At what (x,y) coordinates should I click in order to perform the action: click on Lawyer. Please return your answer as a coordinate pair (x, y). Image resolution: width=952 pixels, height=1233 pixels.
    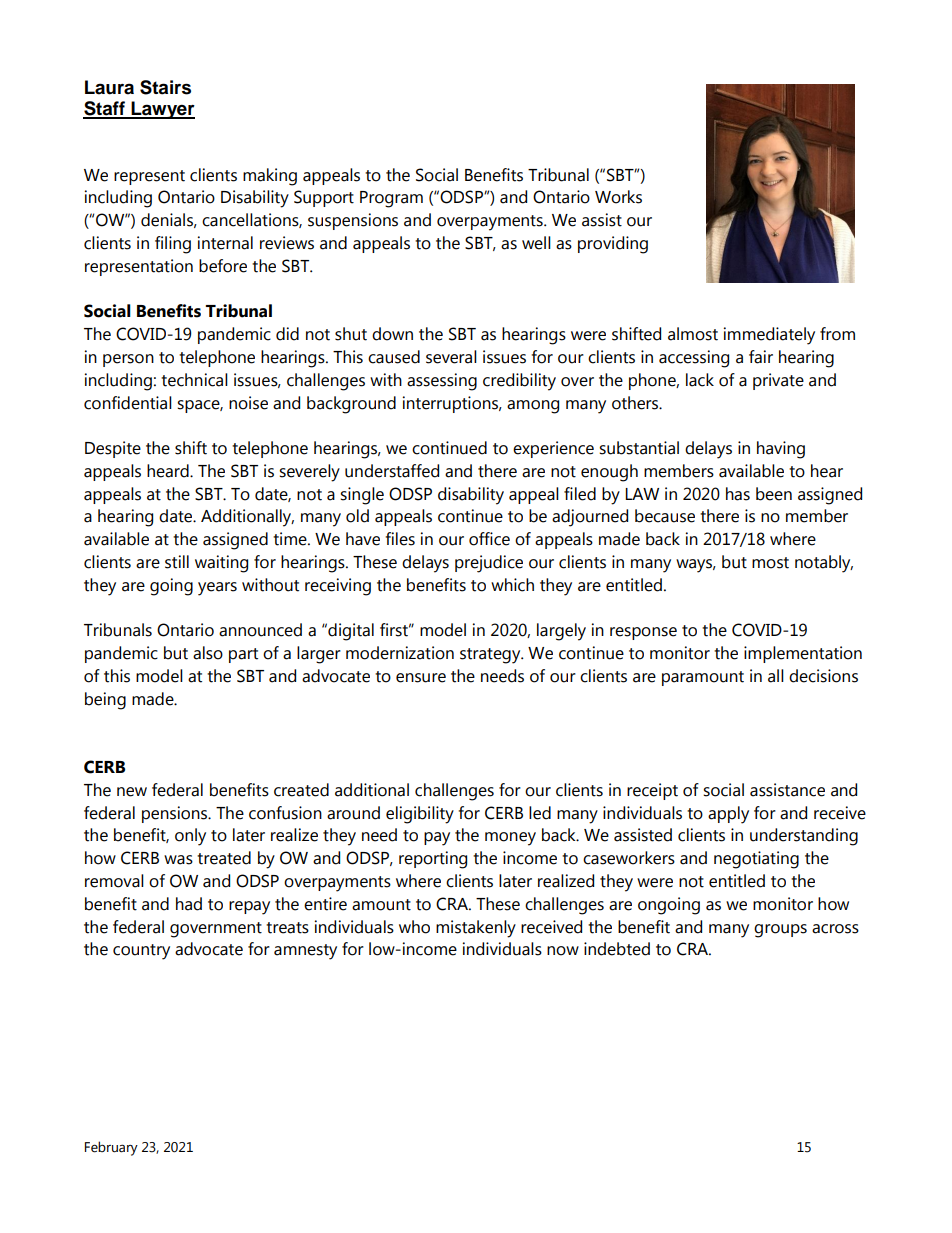
    Looking at the image, I should click on (162, 110).
